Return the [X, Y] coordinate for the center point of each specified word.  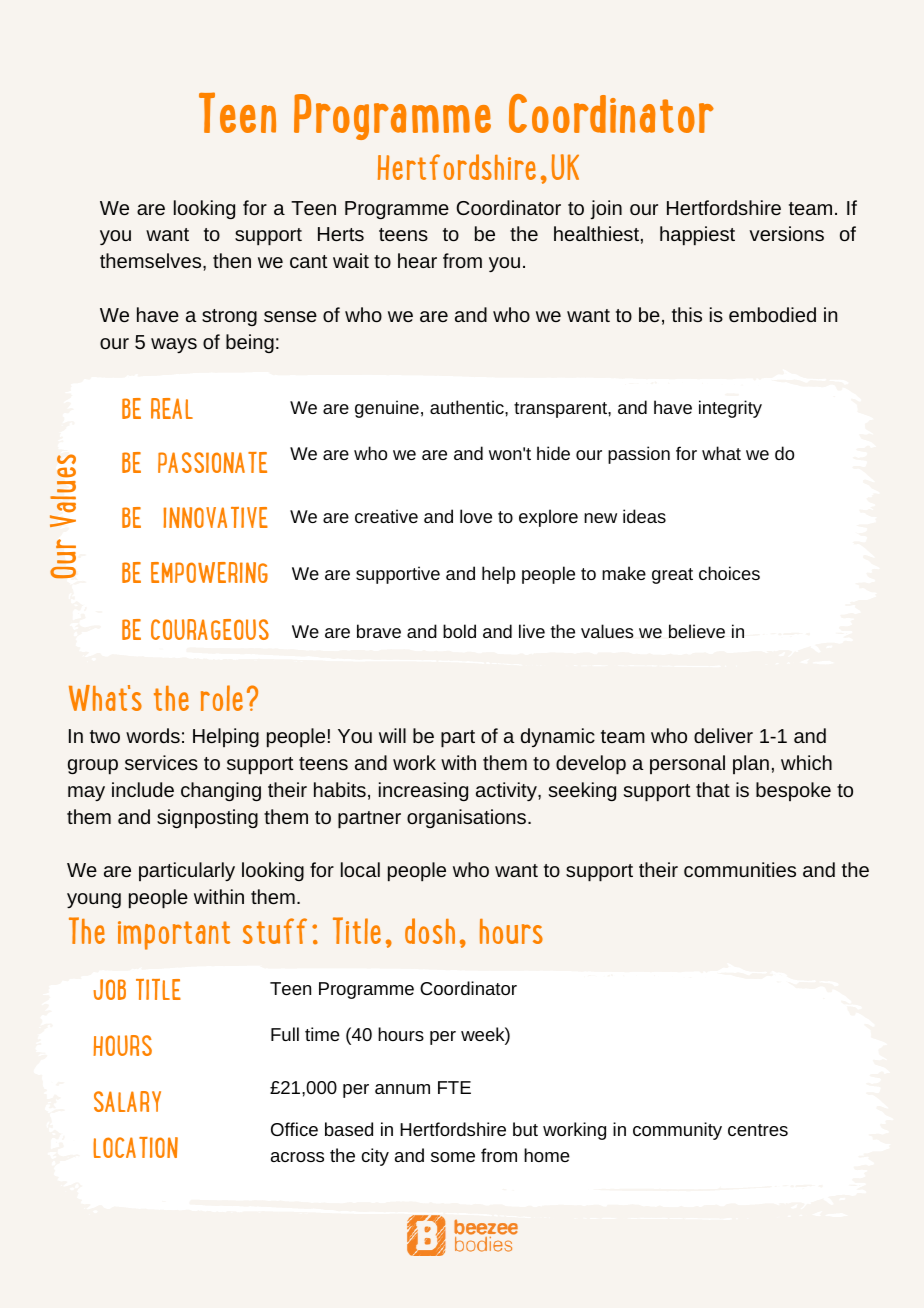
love [476, 516]
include [143, 789]
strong [229, 317]
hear [417, 260]
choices [729, 573]
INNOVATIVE [215, 517]
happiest [697, 236]
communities [740, 869]
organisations [468, 818]
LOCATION [135, 1147]
